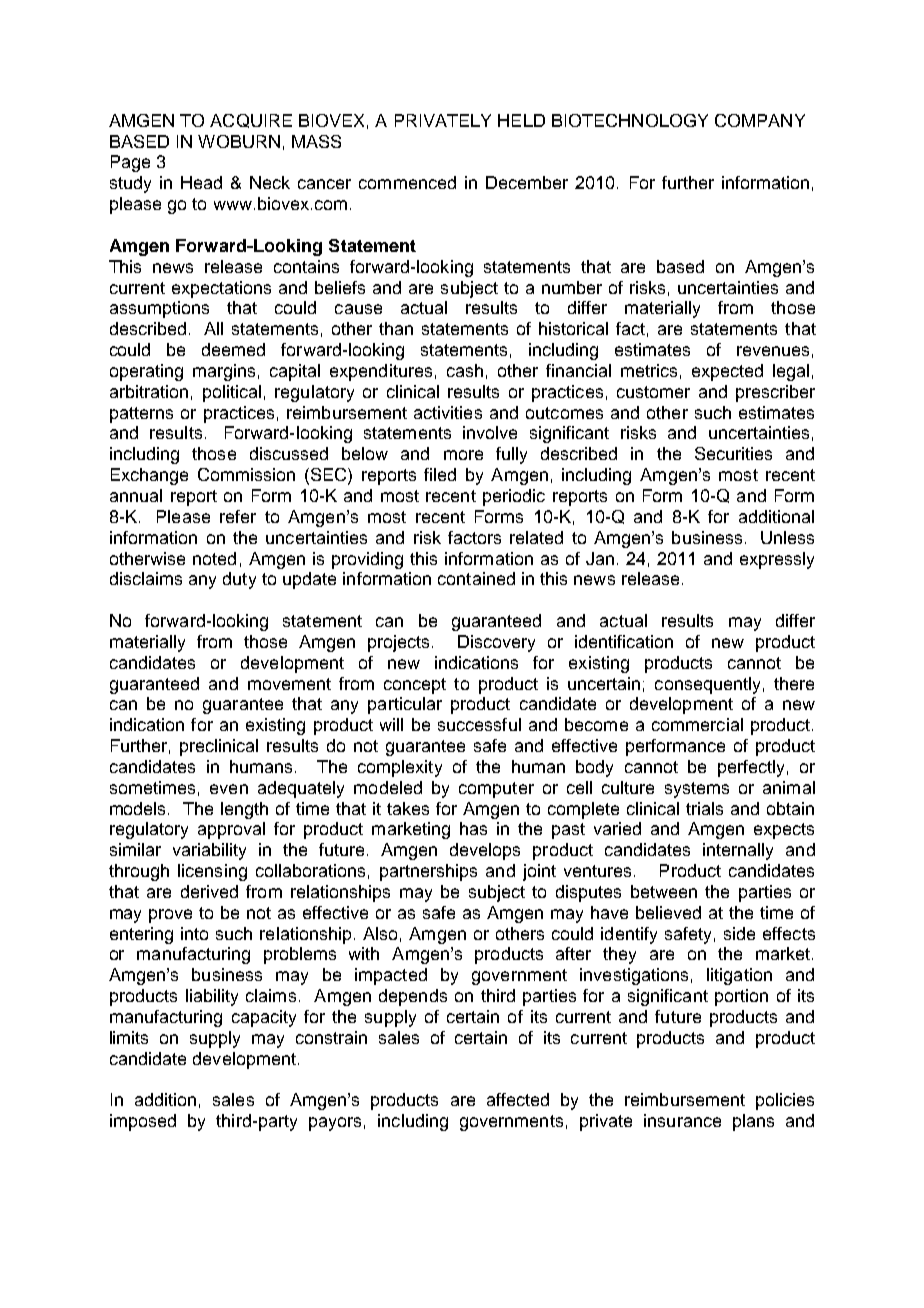 This document has height=1308, width=924. What do you see at coordinates (760, 120) in the document?
I see `COMPANY` at bounding box center [760, 120].
